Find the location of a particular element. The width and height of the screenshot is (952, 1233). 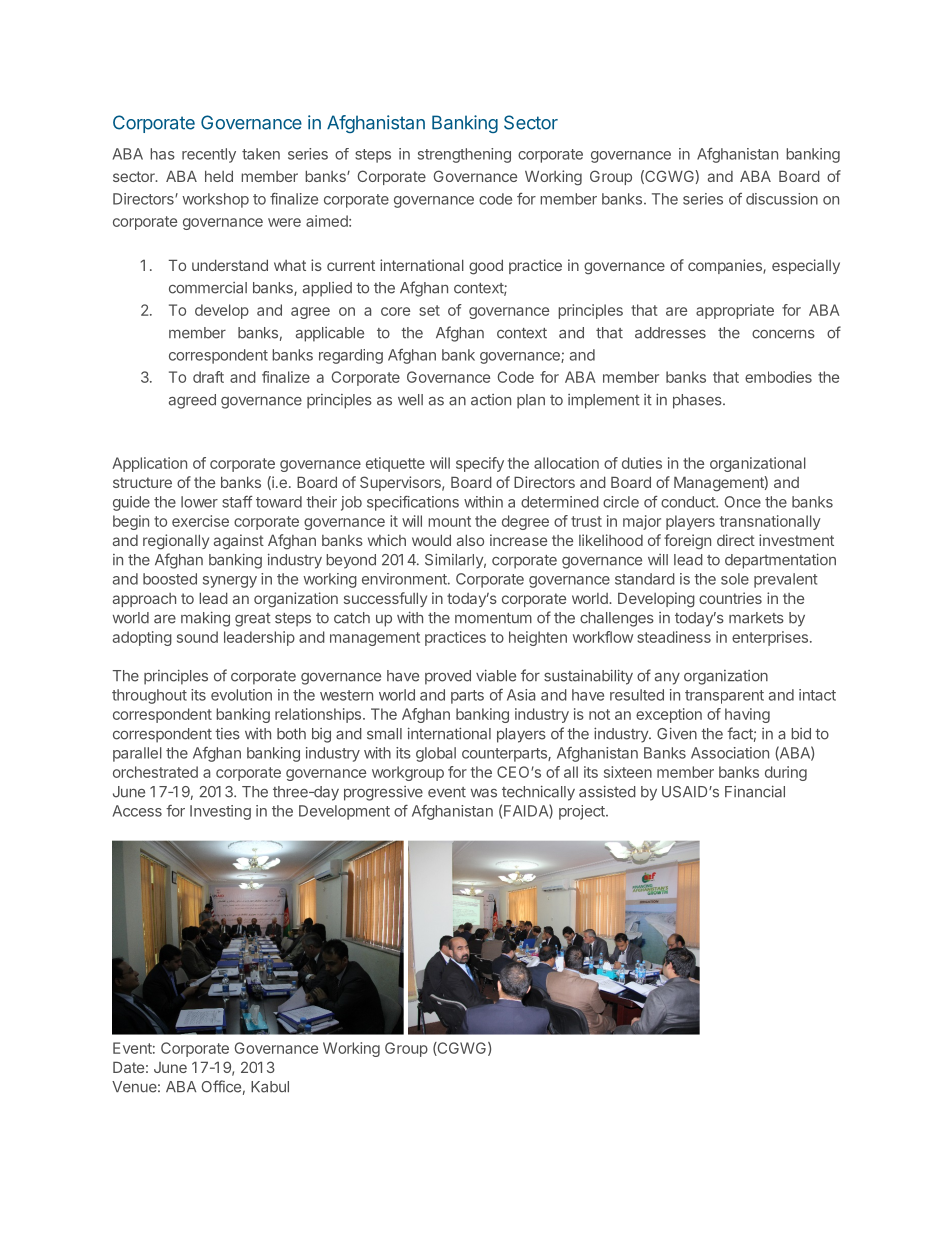

strengthening is located at coordinates (464, 155).
